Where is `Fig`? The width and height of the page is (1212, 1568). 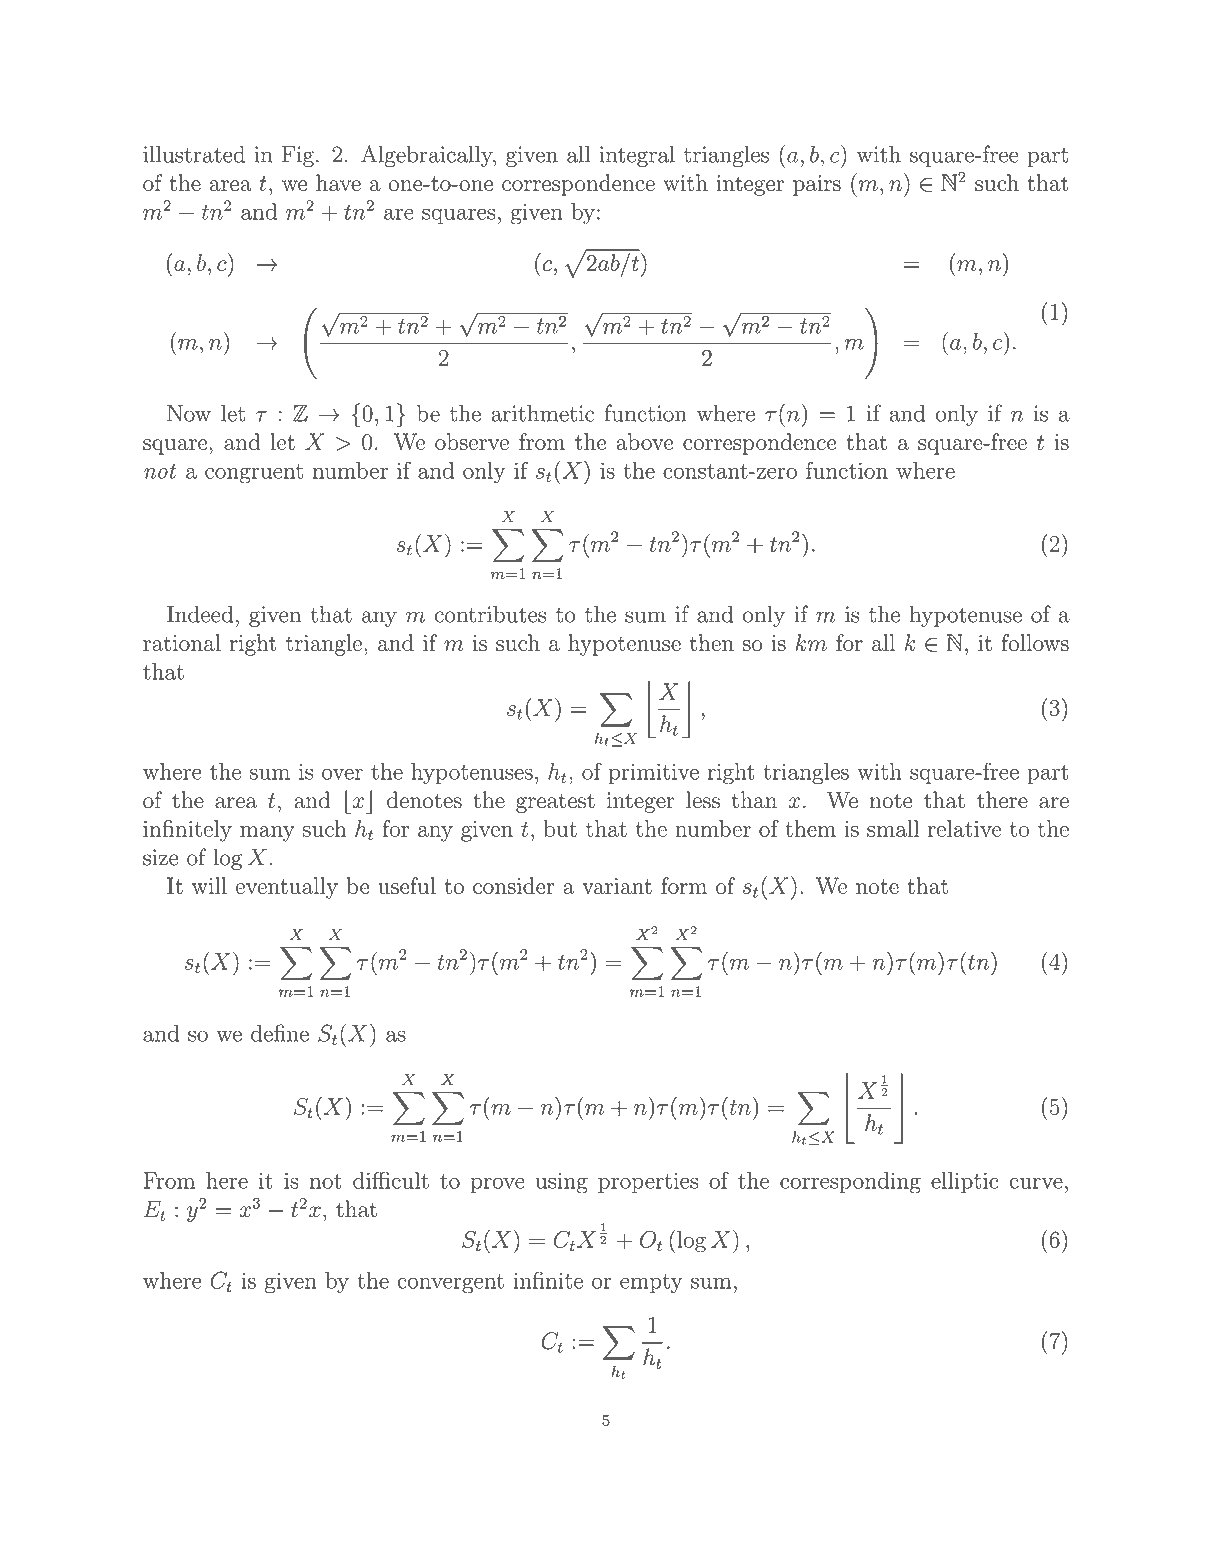
Fig is located at coordinates (298, 157).
